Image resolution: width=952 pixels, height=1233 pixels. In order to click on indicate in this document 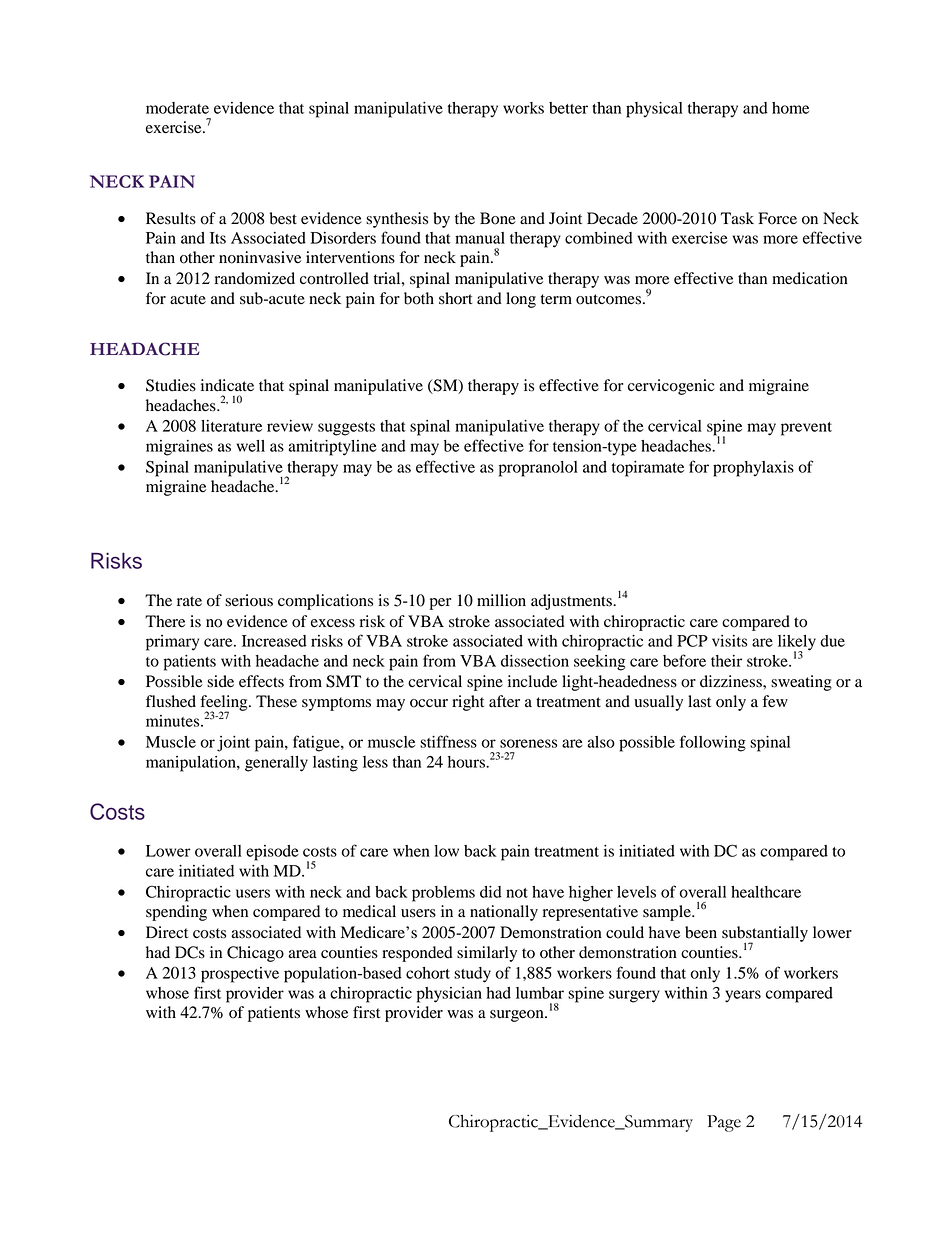, I will do `click(227, 385)`.
